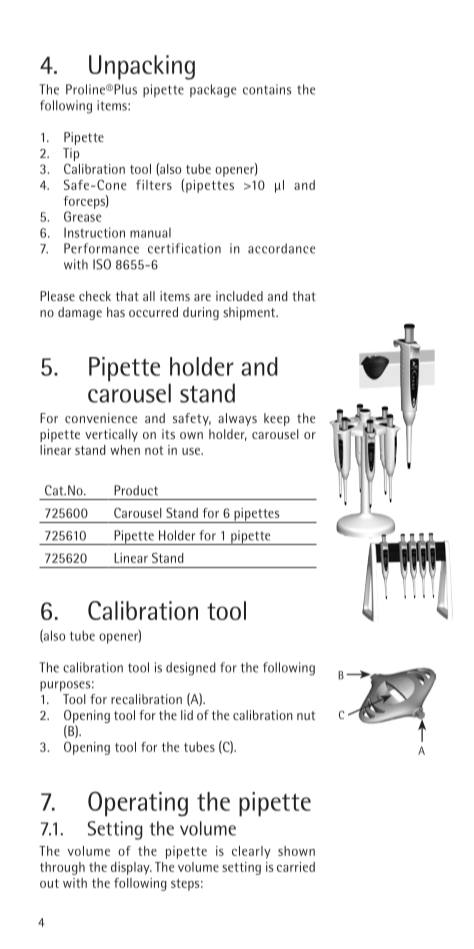  I want to click on check, so click(95, 296).
